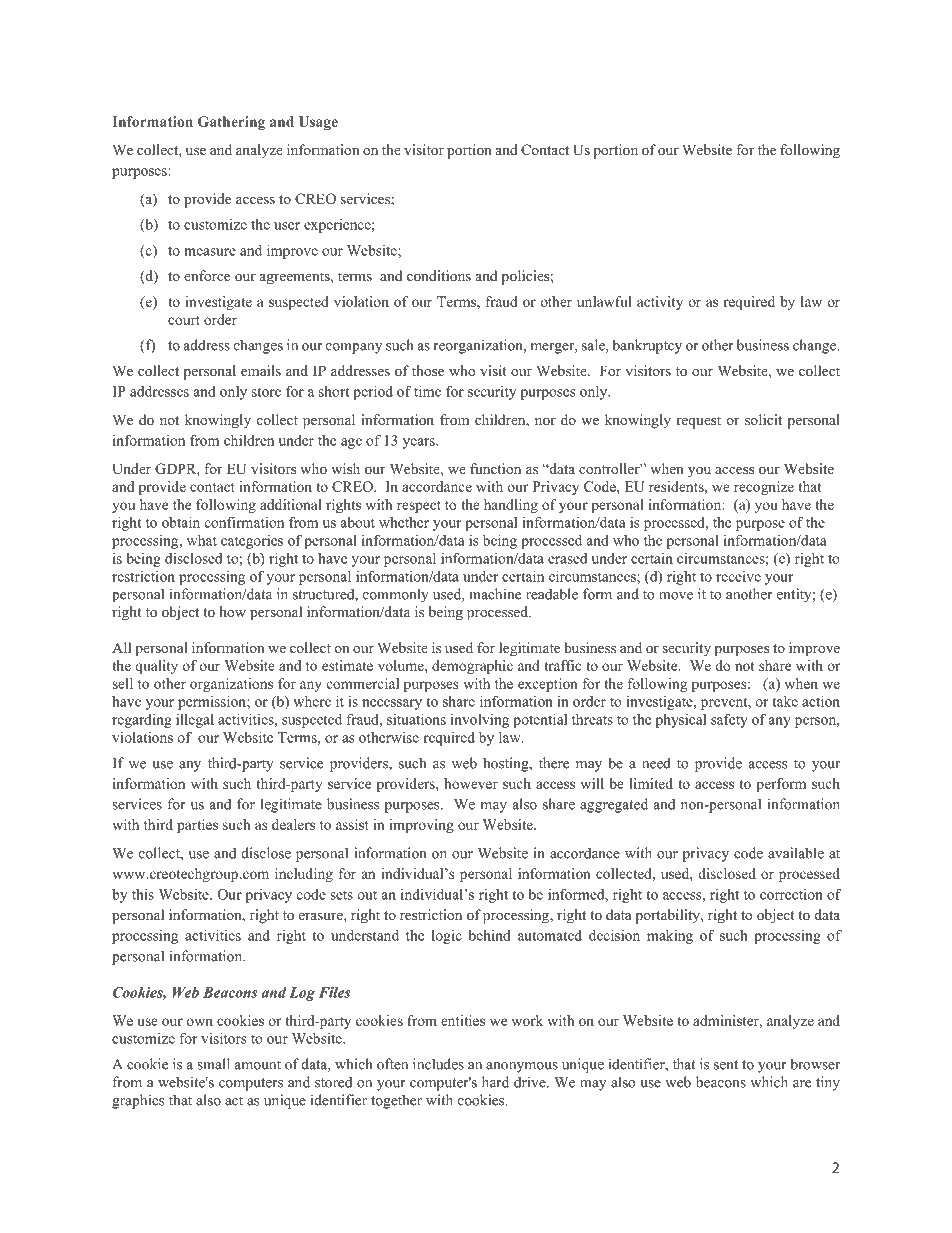  I want to click on Gathering, so click(231, 123).
